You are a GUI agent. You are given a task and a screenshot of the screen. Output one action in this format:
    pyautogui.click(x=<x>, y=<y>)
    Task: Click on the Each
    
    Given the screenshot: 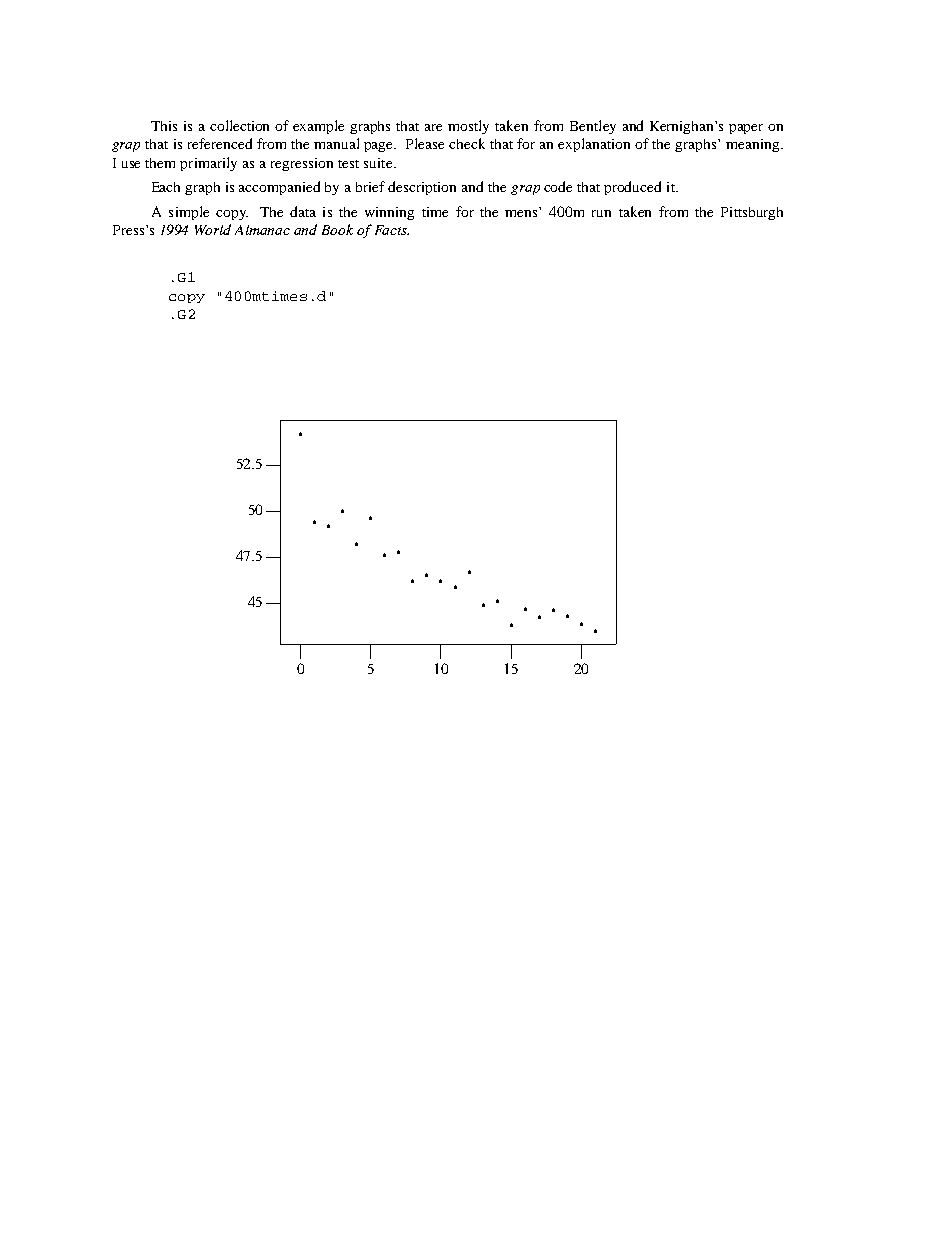 What is the action you would take?
    pyautogui.click(x=166, y=187)
